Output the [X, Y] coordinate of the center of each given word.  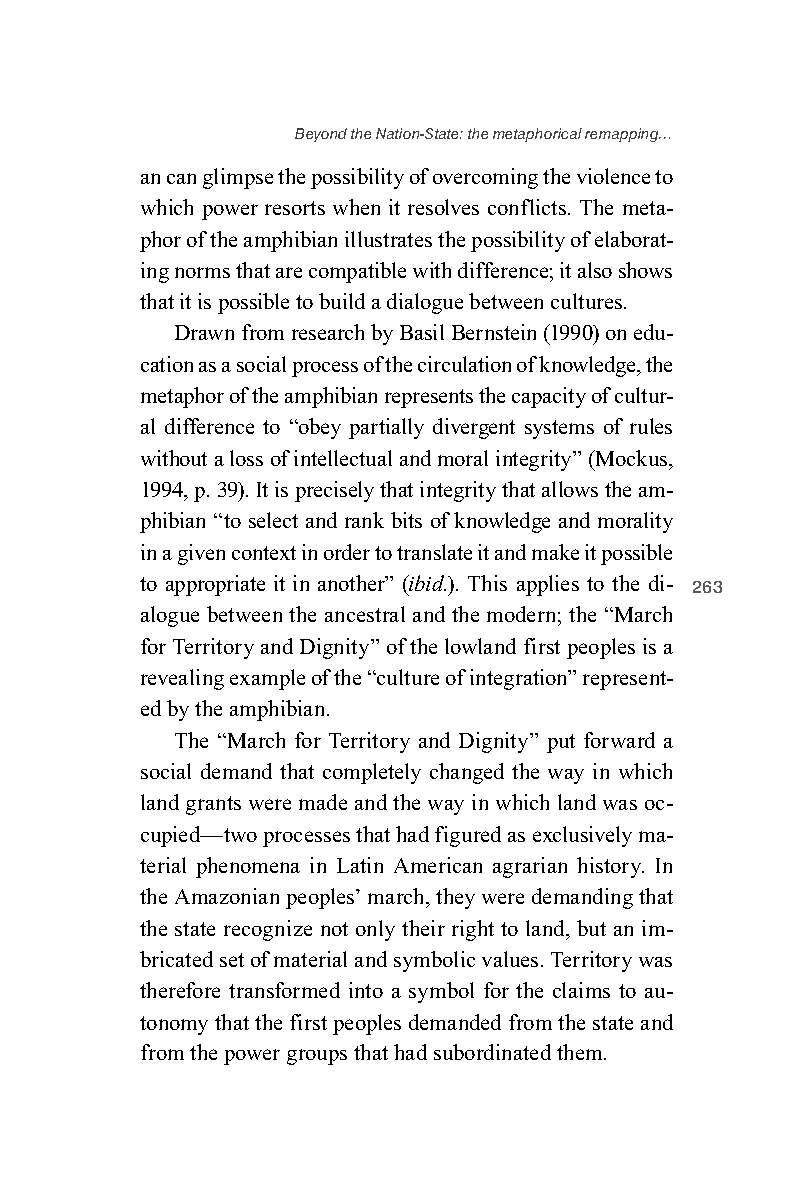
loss [246, 458]
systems [559, 429]
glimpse [238, 178]
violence [613, 176]
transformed [284, 990]
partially [386, 428]
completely [372, 773]
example [267, 679]
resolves [443, 207]
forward [619, 740]
